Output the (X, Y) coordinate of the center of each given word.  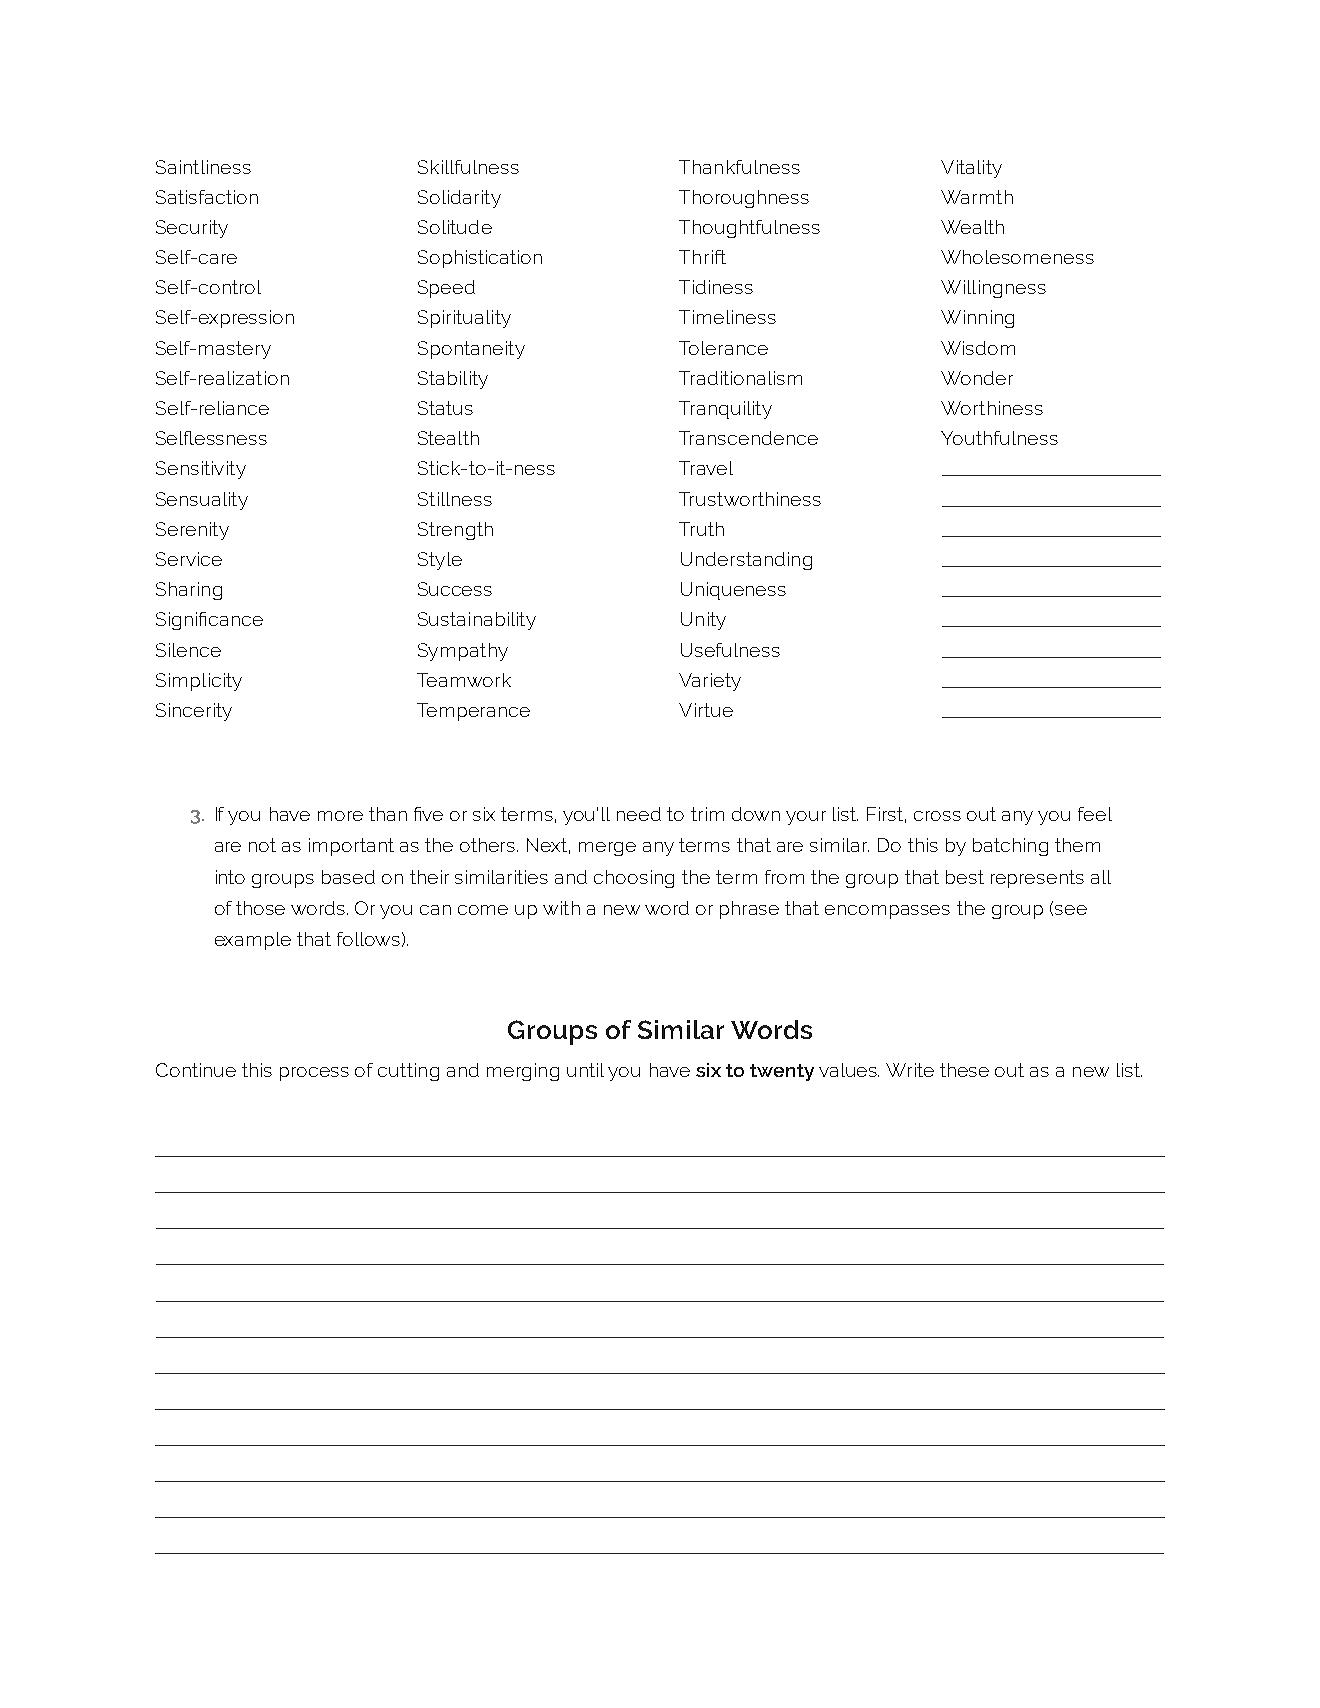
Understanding (746, 561)
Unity (703, 621)
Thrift (702, 257)
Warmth (977, 197)
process (314, 1074)
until (585, 1070)
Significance (209, 621)
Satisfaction (207, 197)
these (964, 1070)
